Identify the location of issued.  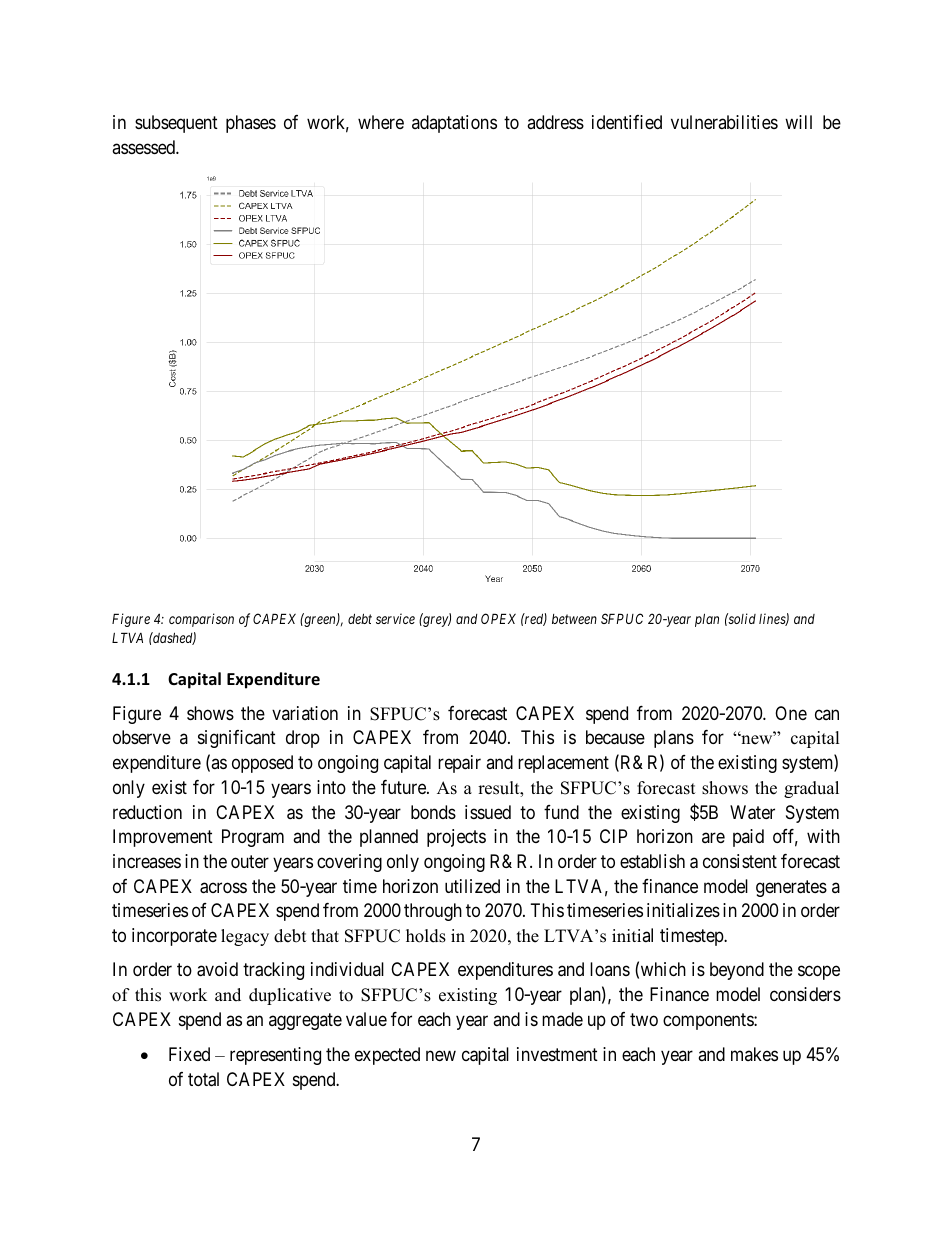
(488, 812).
